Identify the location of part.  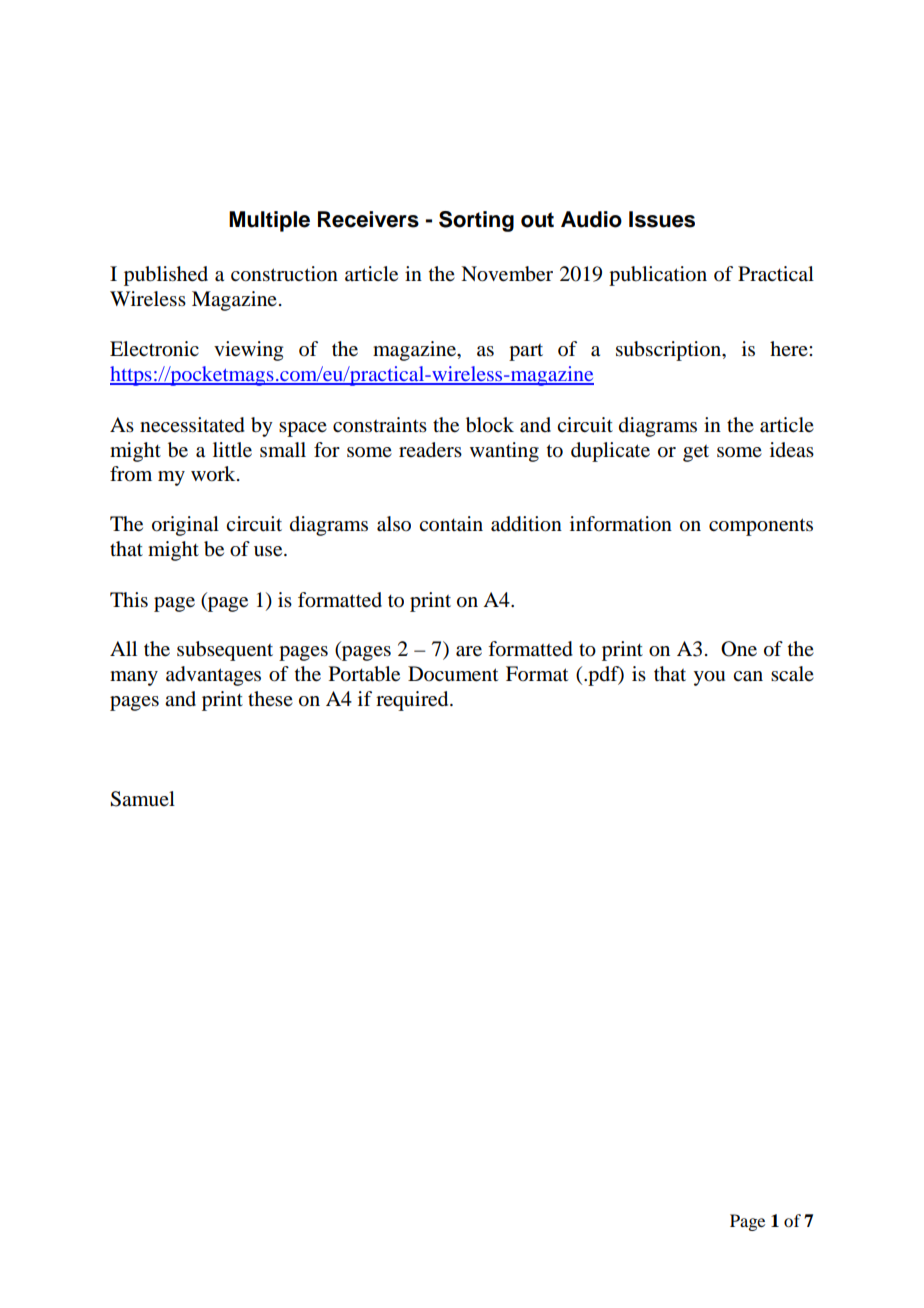
(526, 352).
